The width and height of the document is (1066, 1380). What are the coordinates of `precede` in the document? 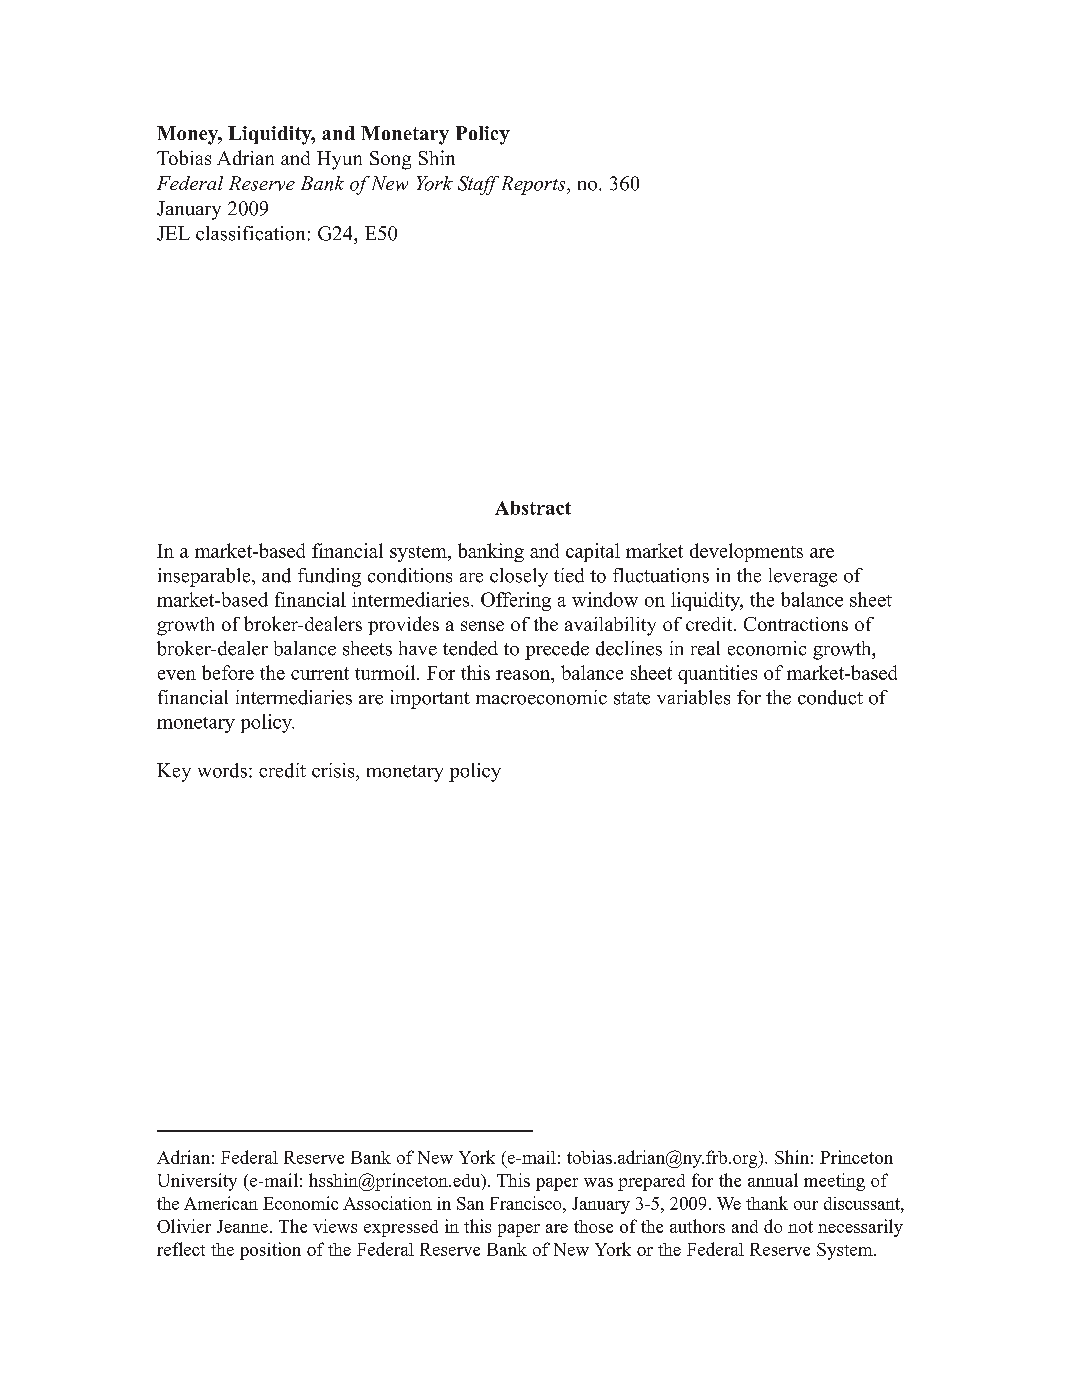 It's located at (557, 650).
